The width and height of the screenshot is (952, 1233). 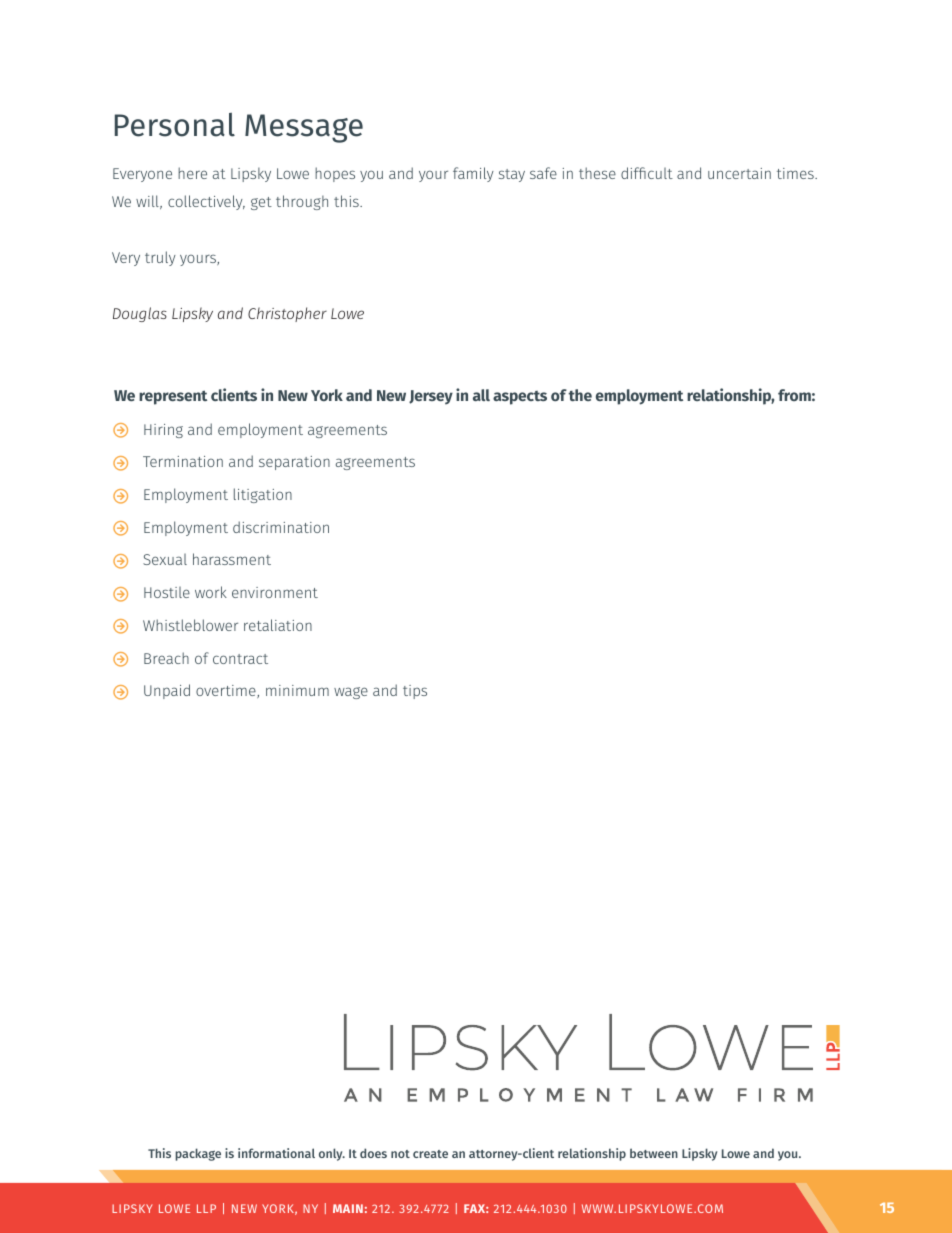 I want to click on create, so click(x=430, y=1154).
